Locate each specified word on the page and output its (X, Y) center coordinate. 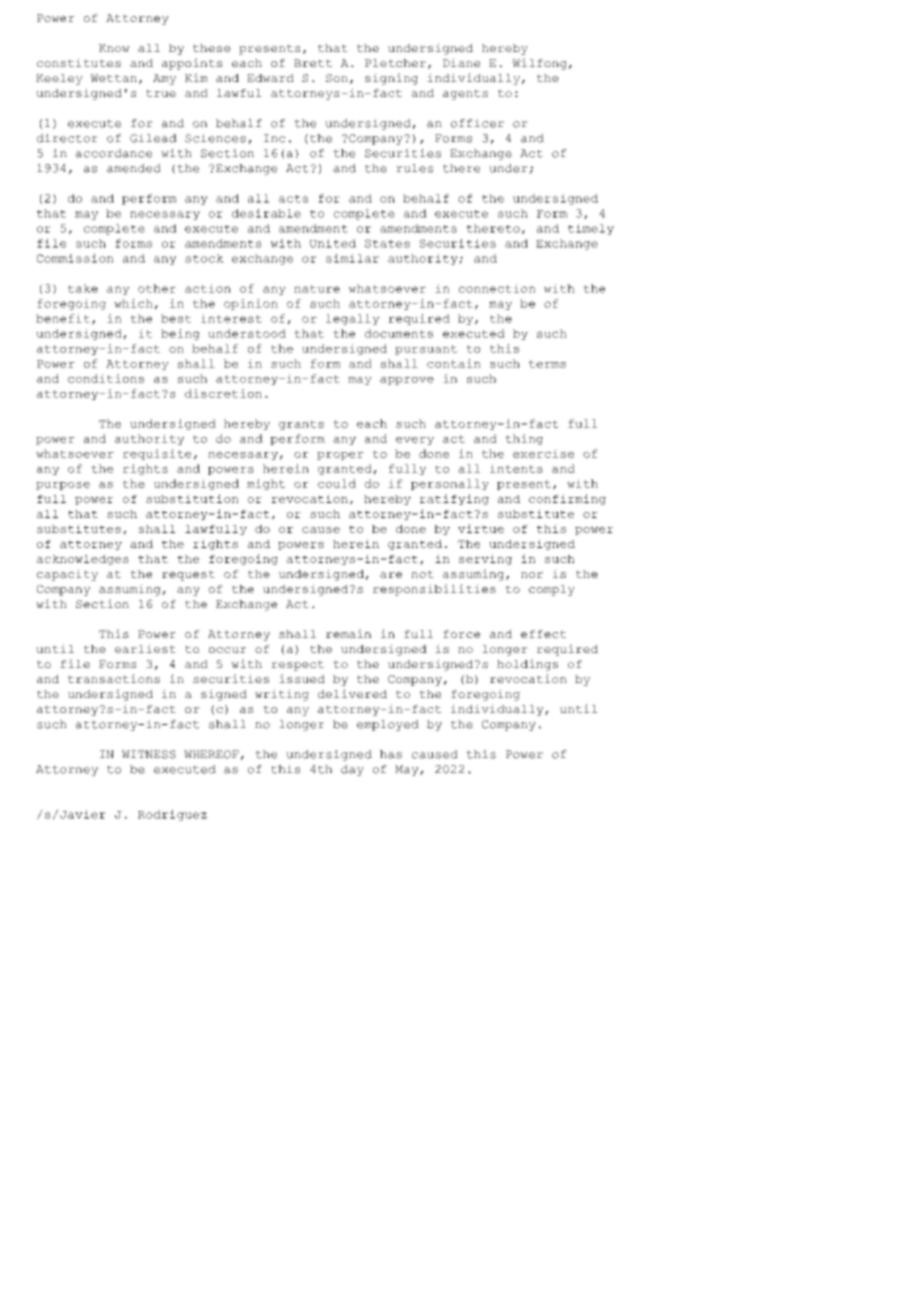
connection (497, 288)
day (352, 770)
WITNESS (149, 754)
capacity (67, 575)
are (391, 575)
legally (353, 319)
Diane (461, 62)
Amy (164, 79)
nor (532, 575)
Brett (313, 63)
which (133, 303)
